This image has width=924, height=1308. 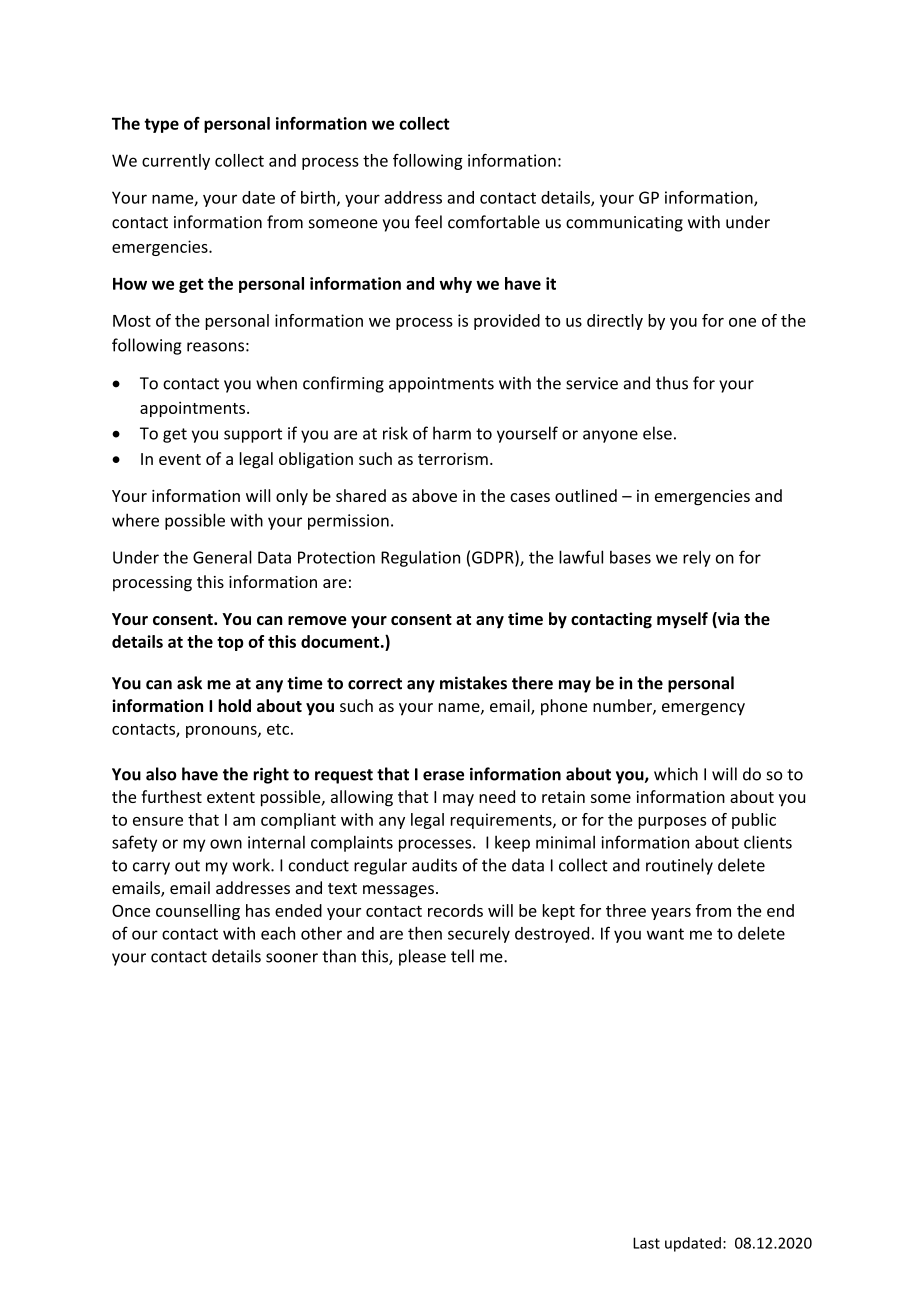 What do you see at coordinates (292, 958) in the image?
I see `sooner` at bounding box center [292, 958].
